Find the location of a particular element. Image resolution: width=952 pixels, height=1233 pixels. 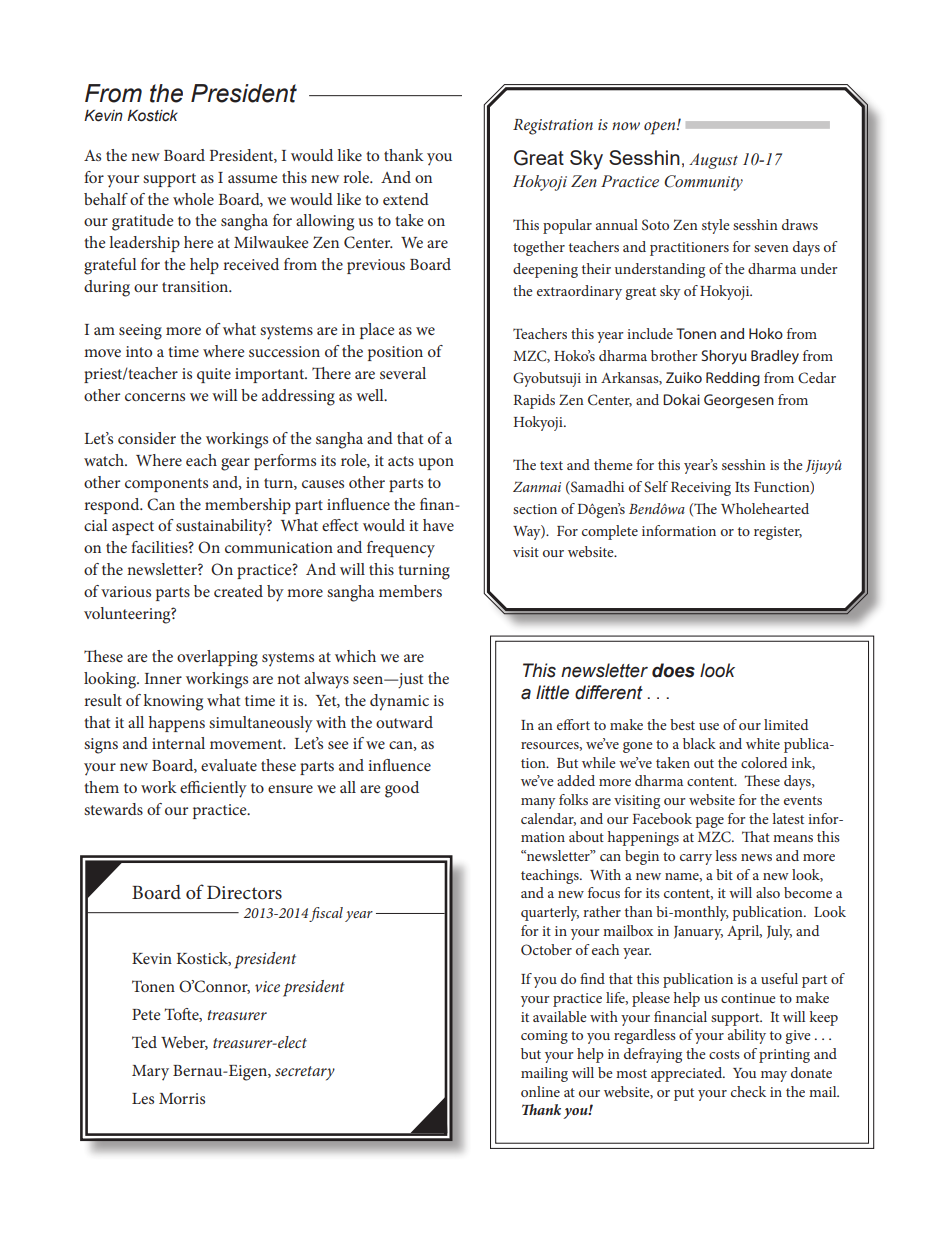

extend is located at coordinates (406, 199).
